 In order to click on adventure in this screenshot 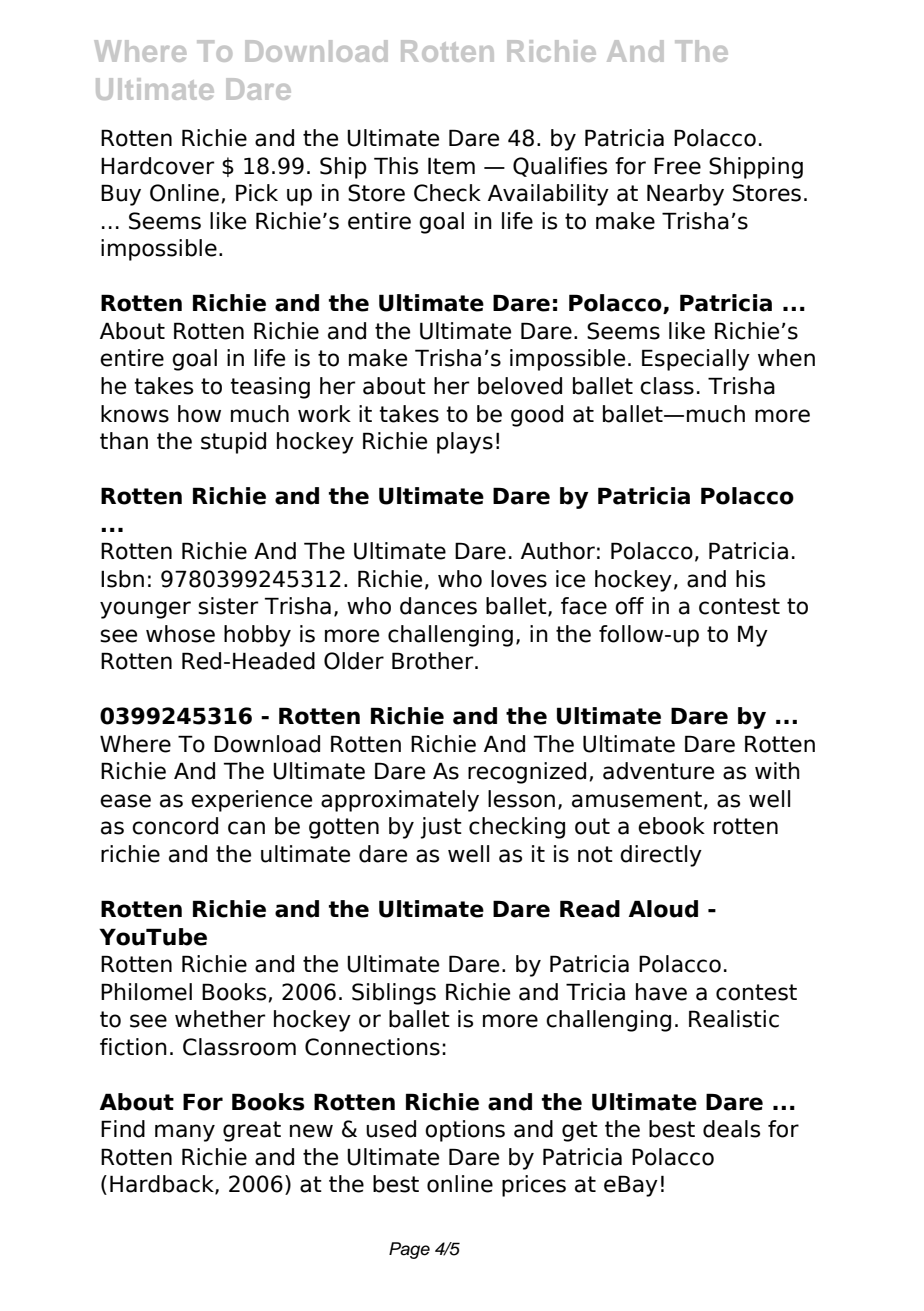, I will do `click(658, 771)`.
